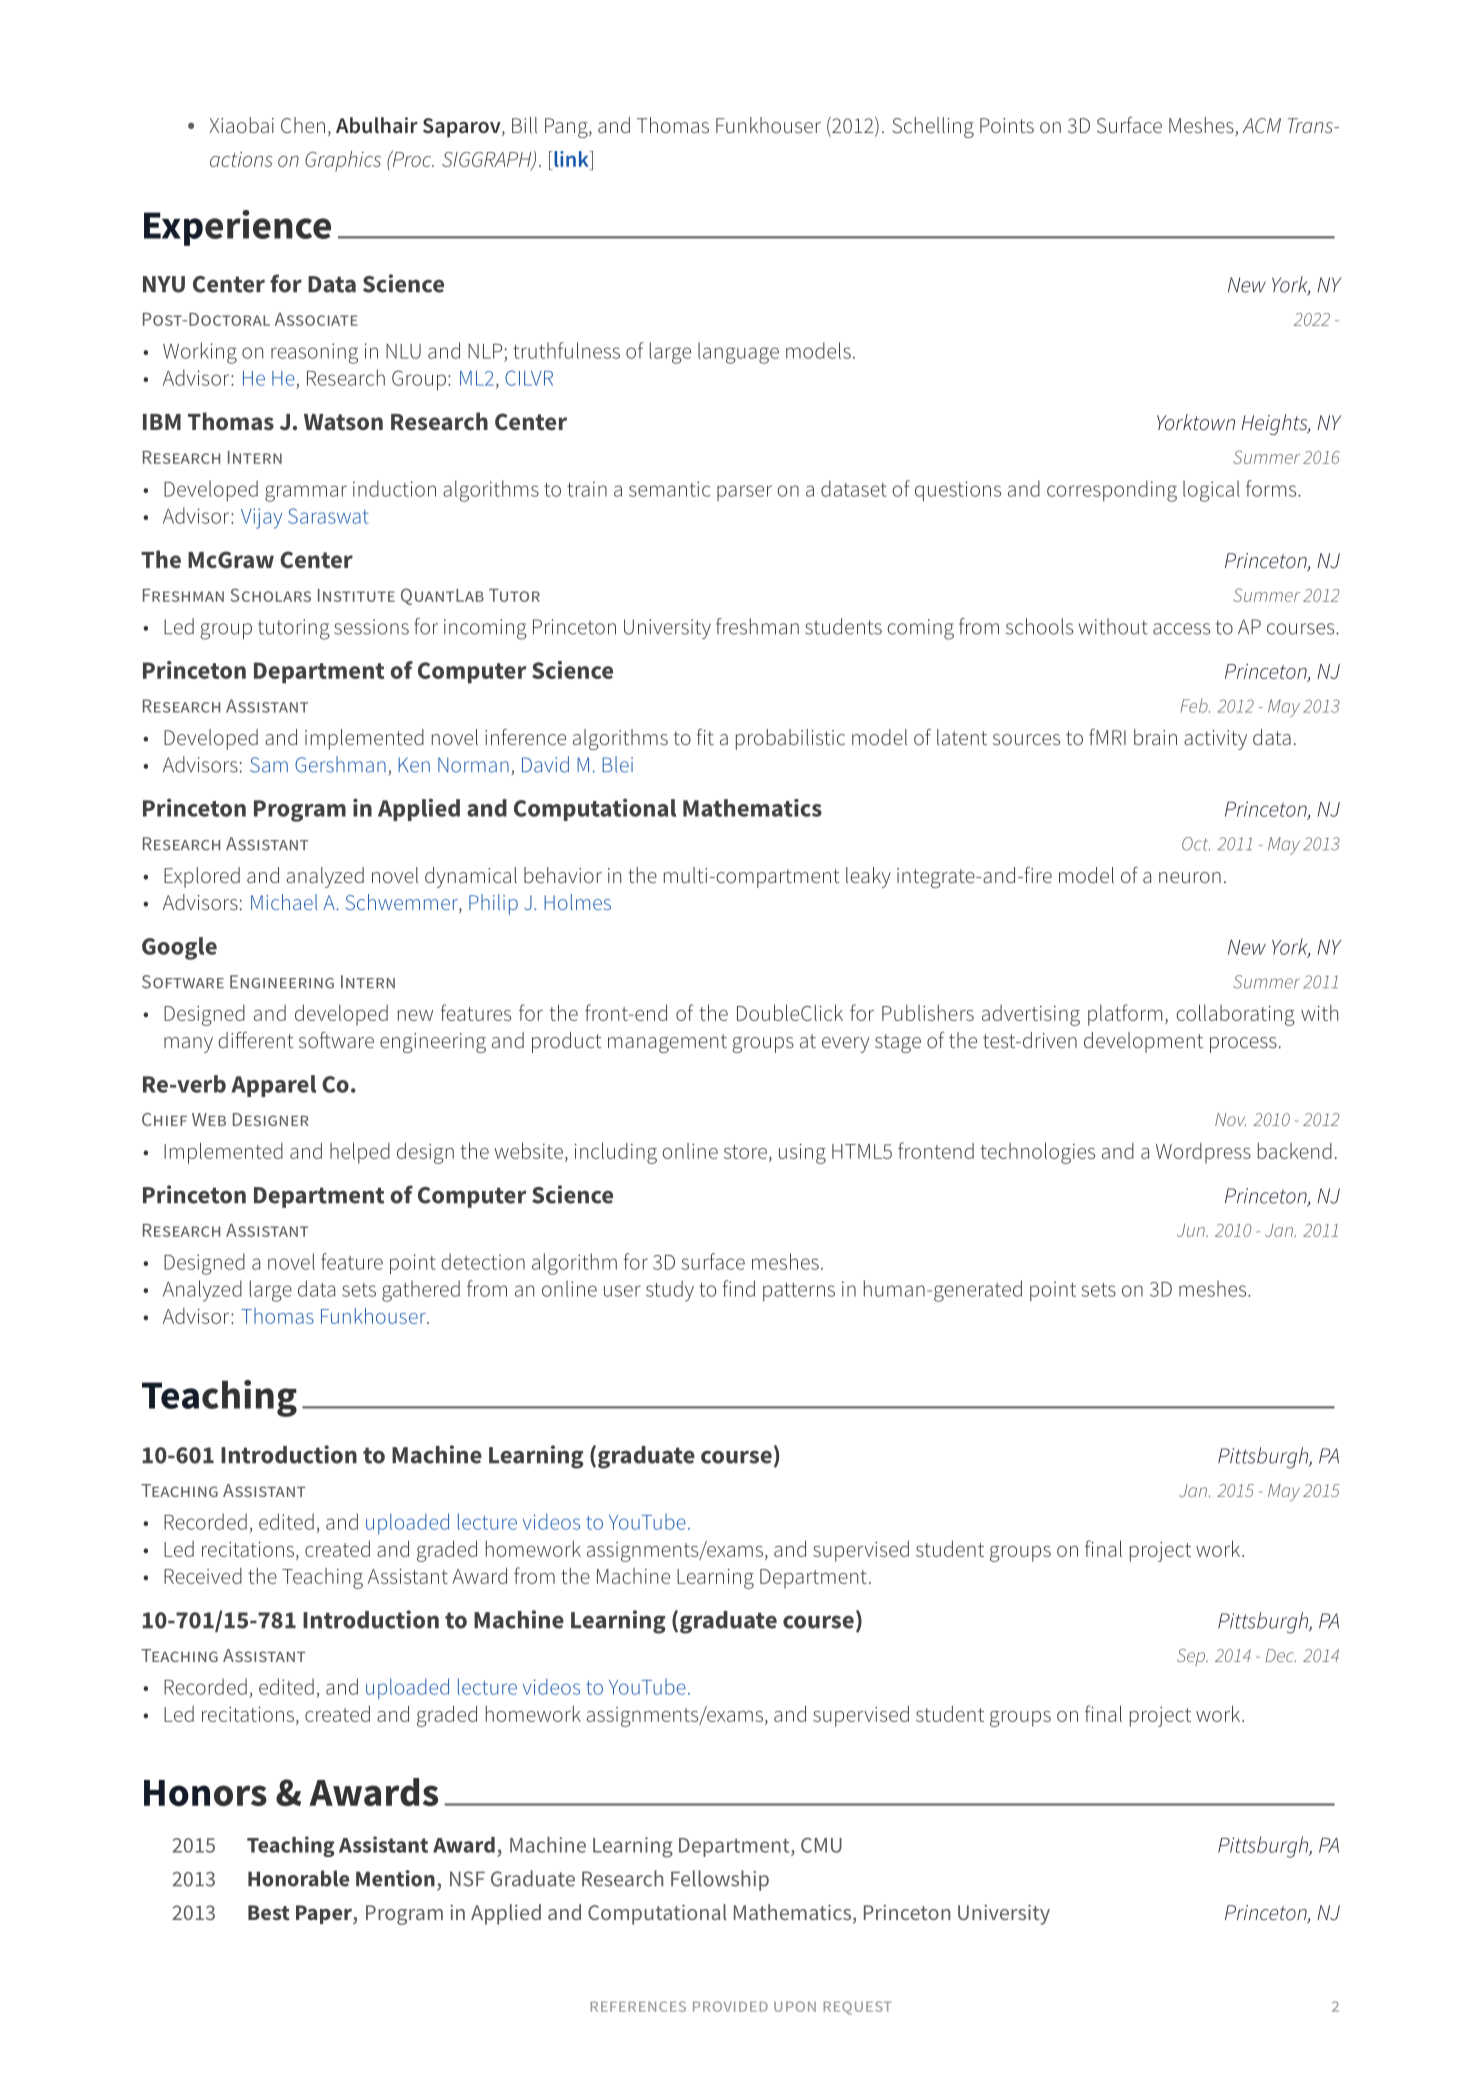 The width and height of the page is (1481, 2094). What do you see at coordinates (1181, 629) in the page?
I see `access` at bounding box center [1181, 629].
